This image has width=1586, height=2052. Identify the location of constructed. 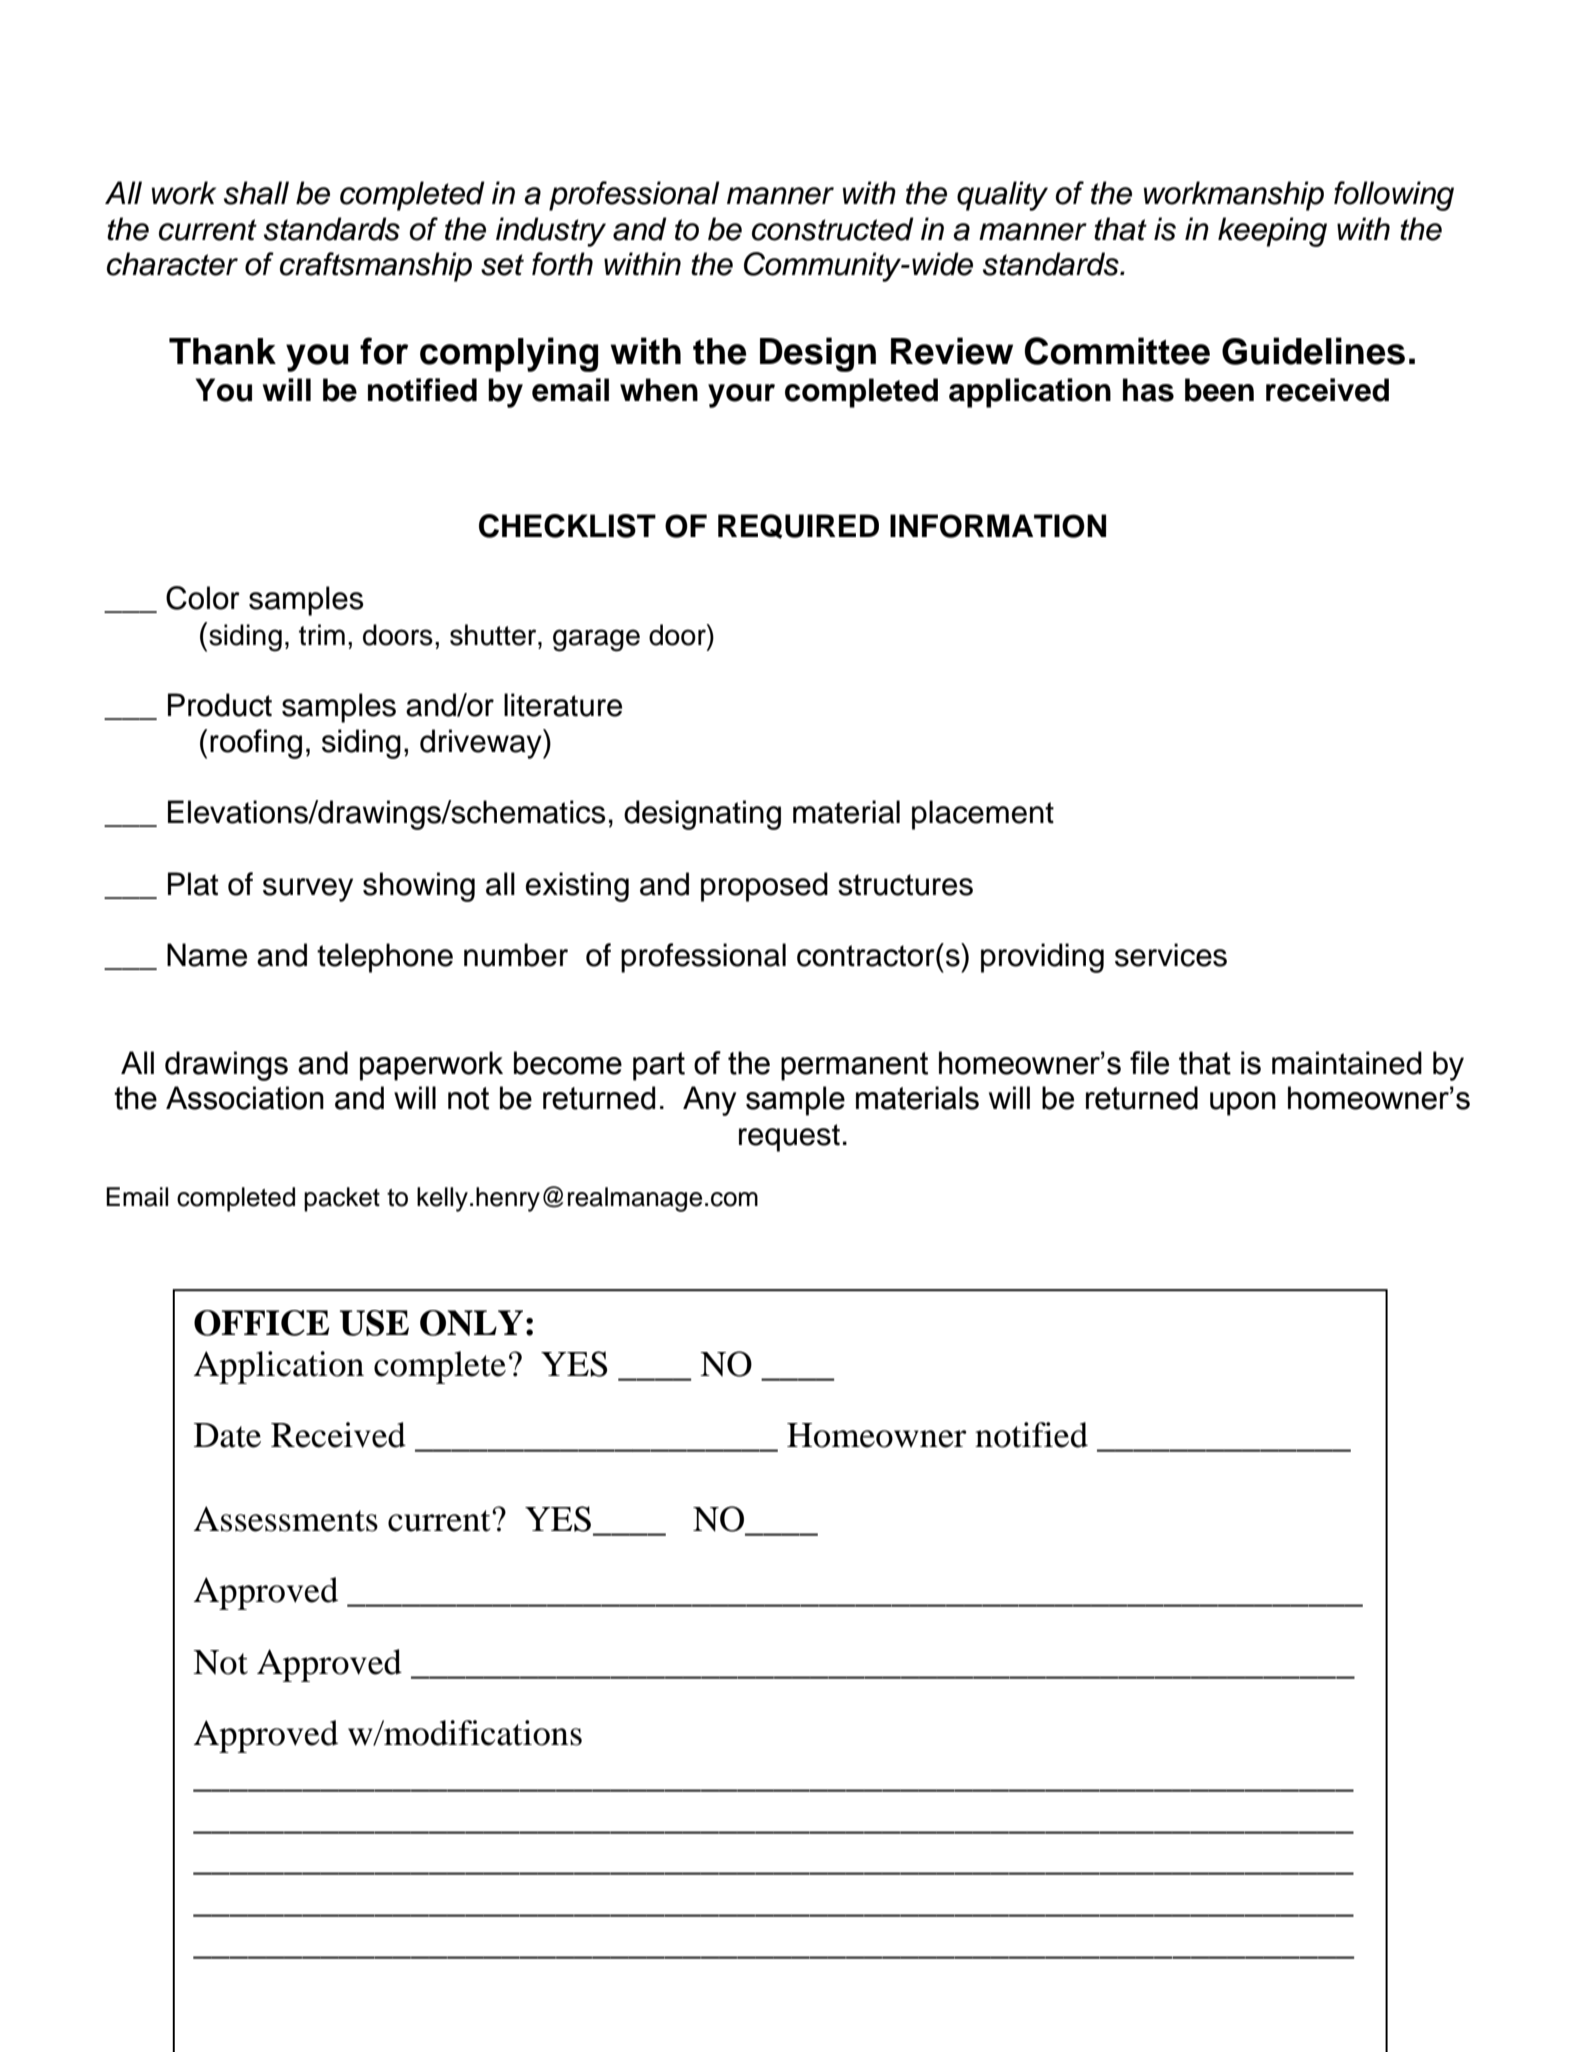
(833, 229).
